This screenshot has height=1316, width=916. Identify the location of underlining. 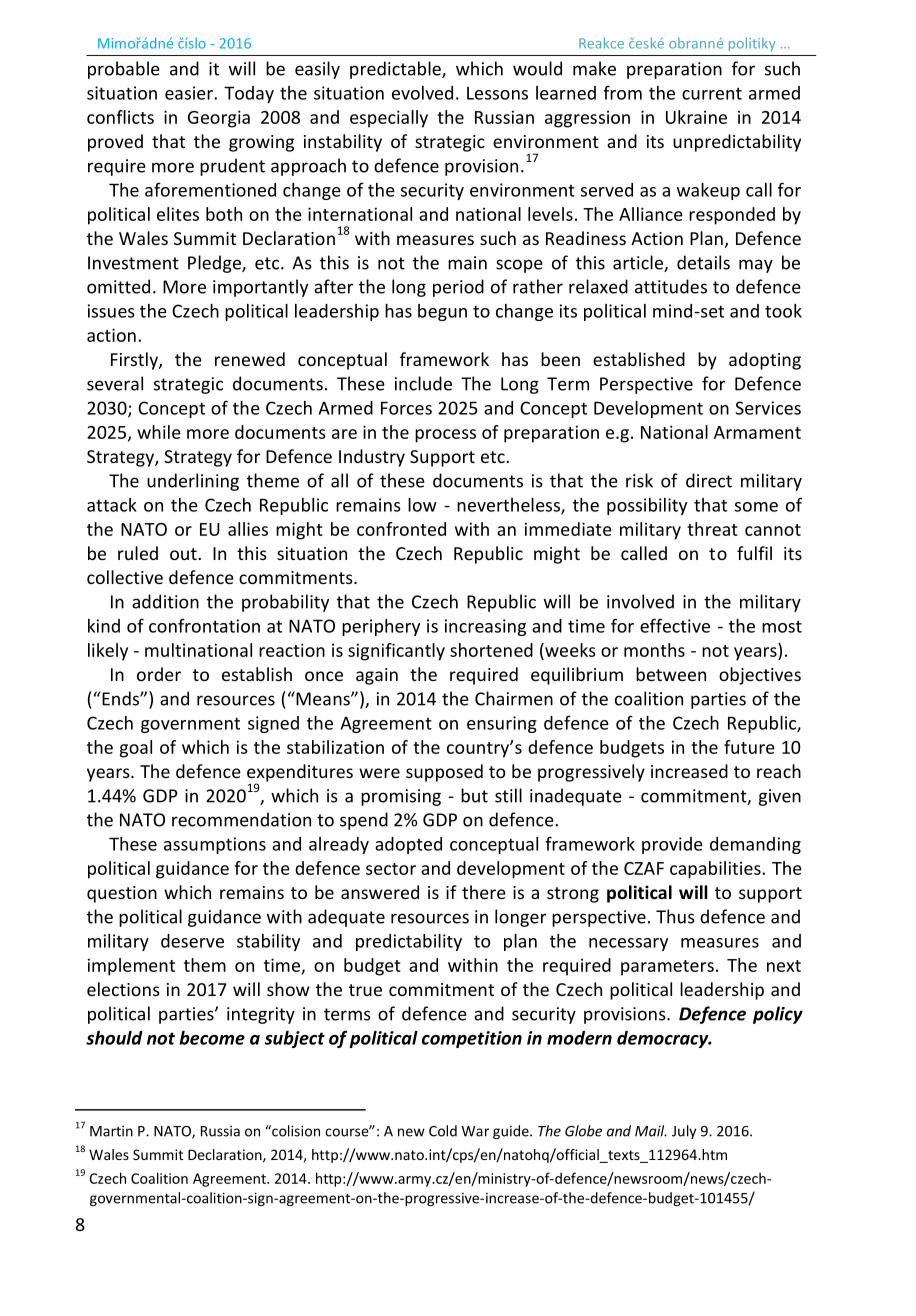
(193, 482).
